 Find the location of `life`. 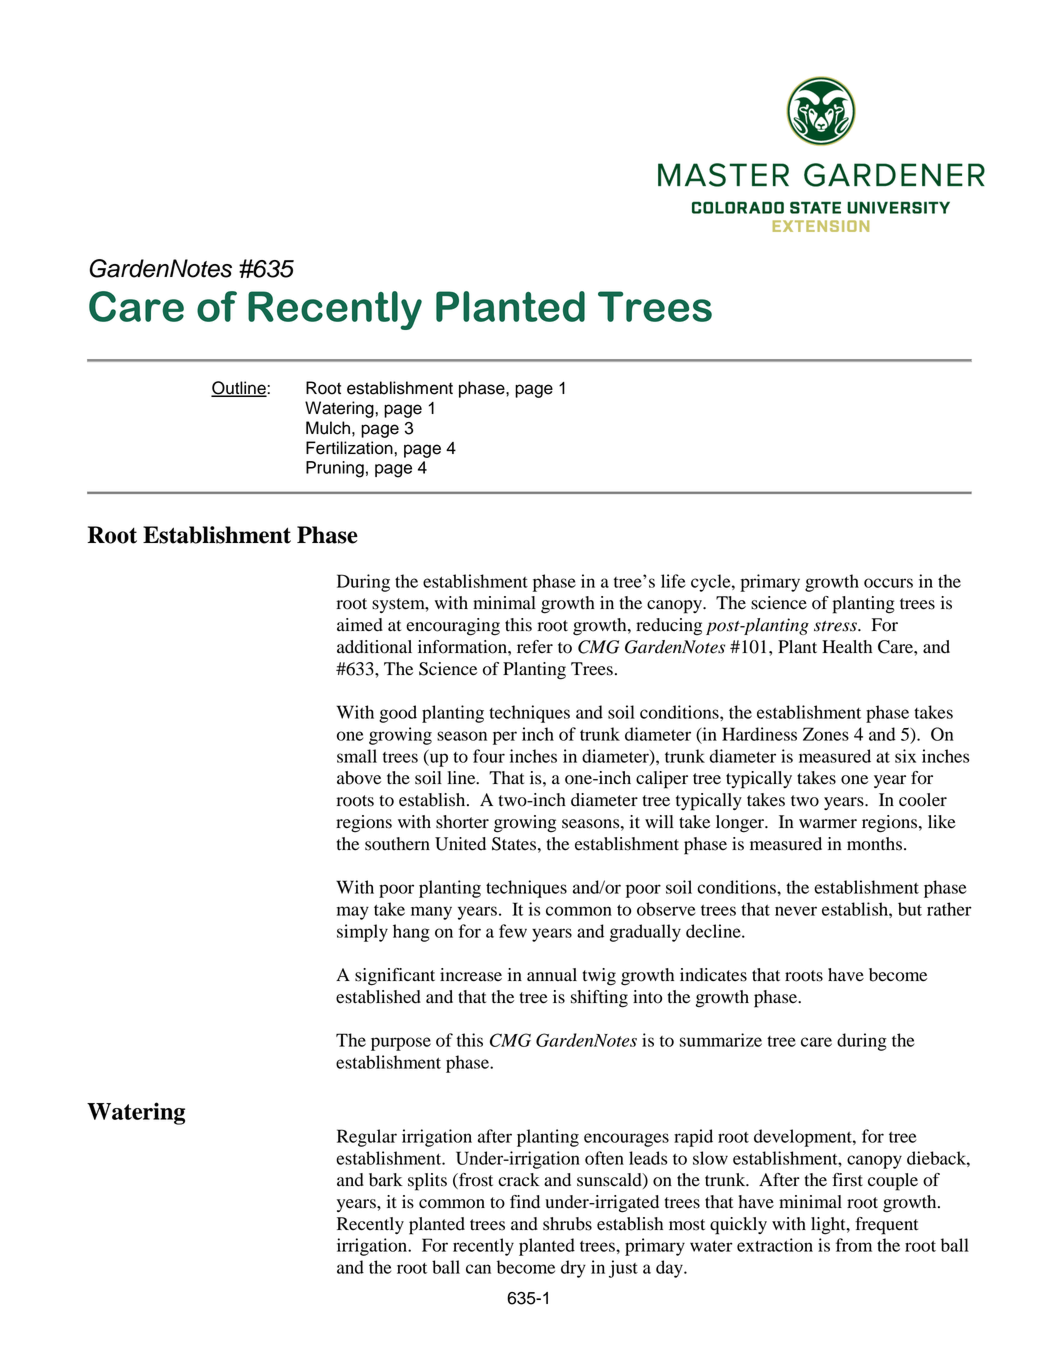

life is located at coordinates (673, 581).
